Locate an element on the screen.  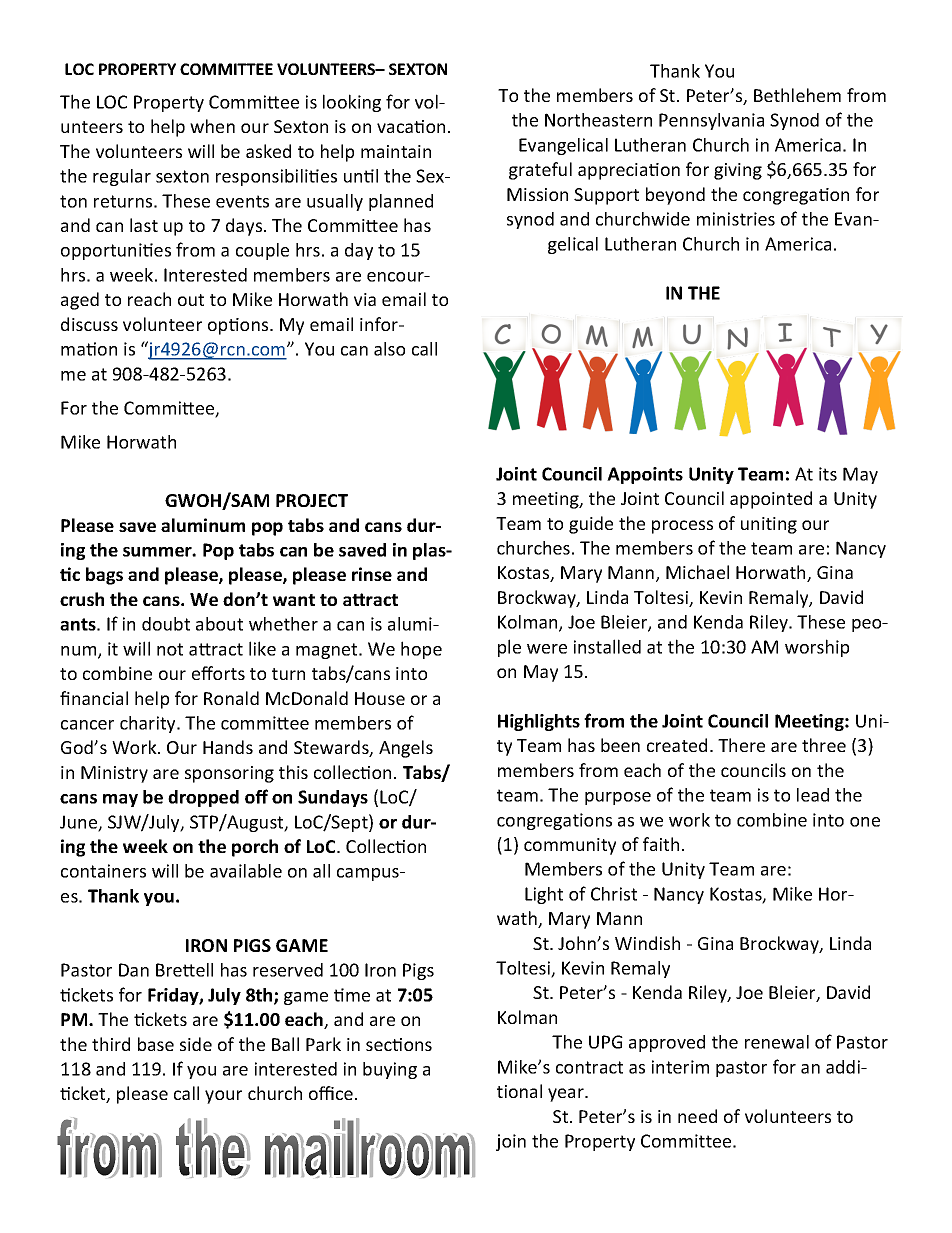
its is located at coordinates (828, 474).
